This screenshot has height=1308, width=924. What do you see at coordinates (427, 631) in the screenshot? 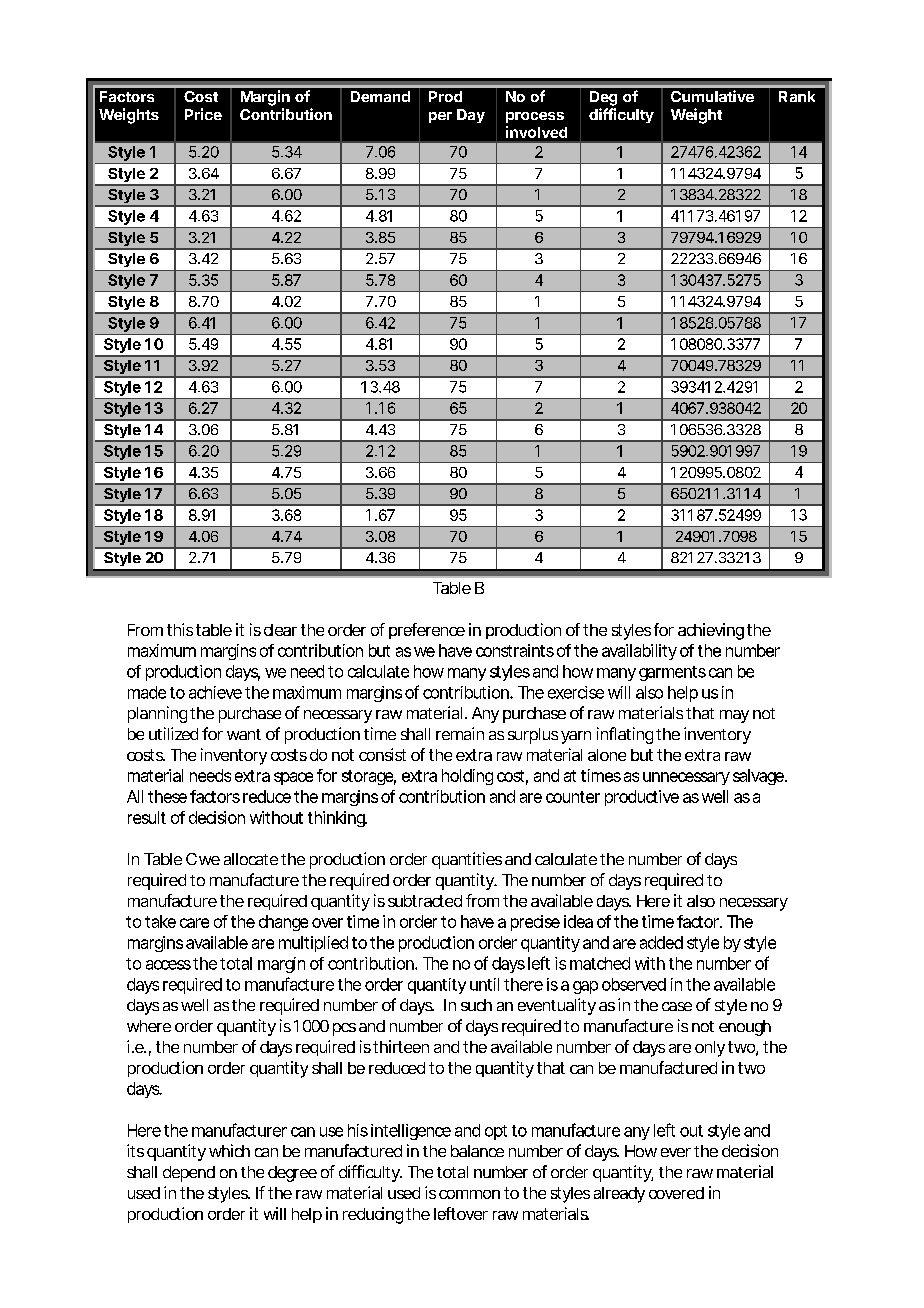
I see `preference` at bounding box center [427, 631].
